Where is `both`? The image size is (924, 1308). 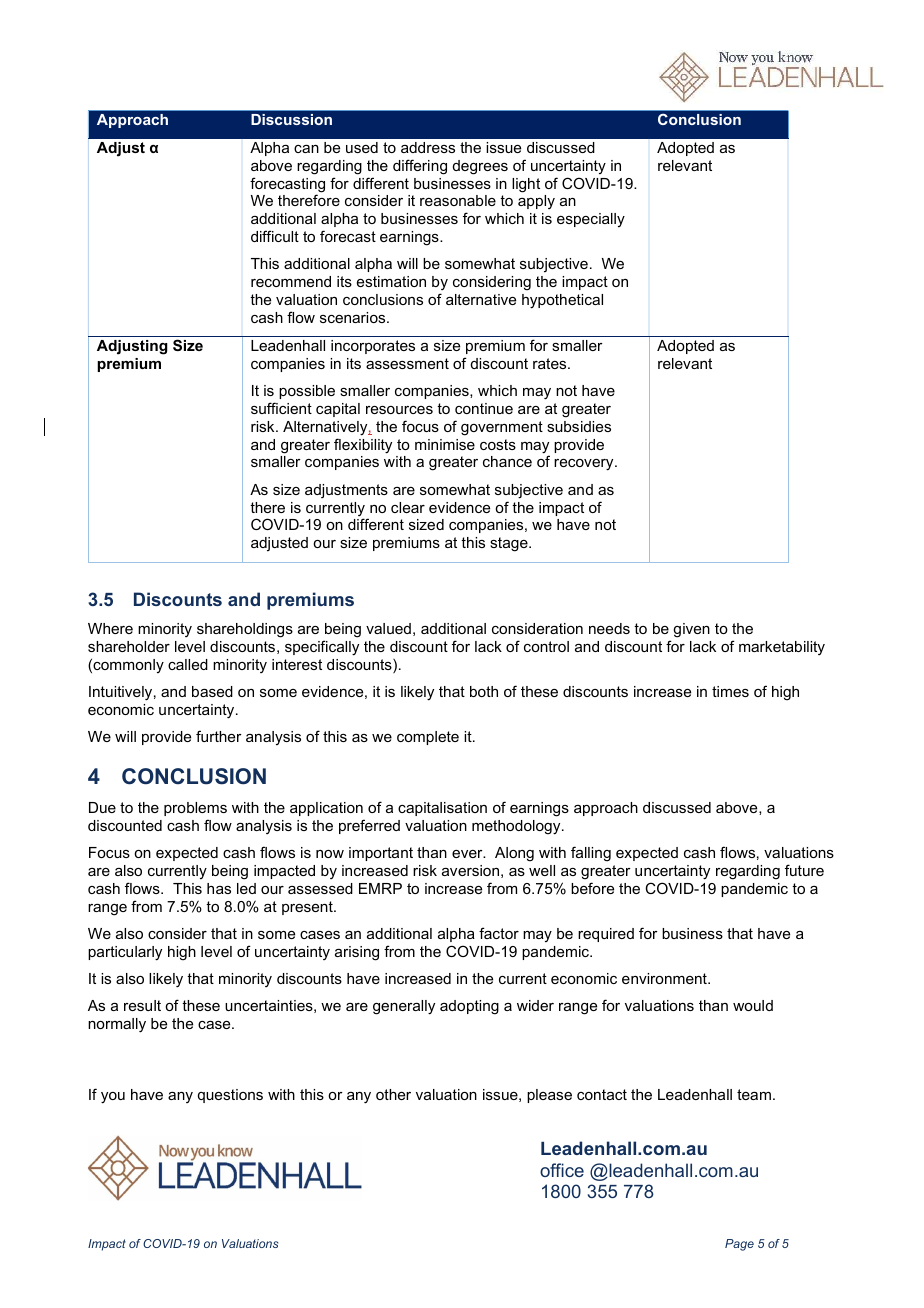
both is located at coordinates (484, 691).
